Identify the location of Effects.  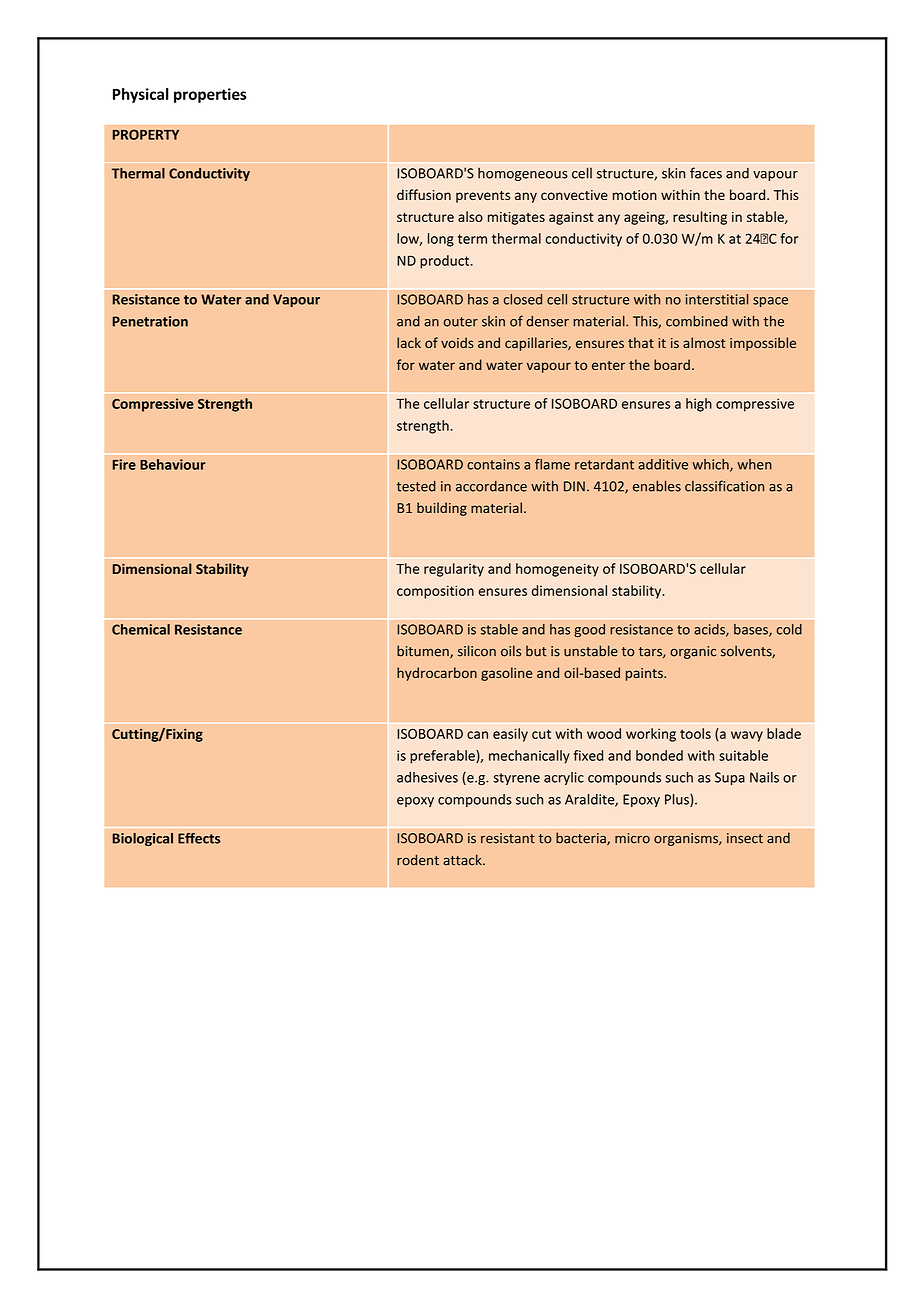
(199, 838).
